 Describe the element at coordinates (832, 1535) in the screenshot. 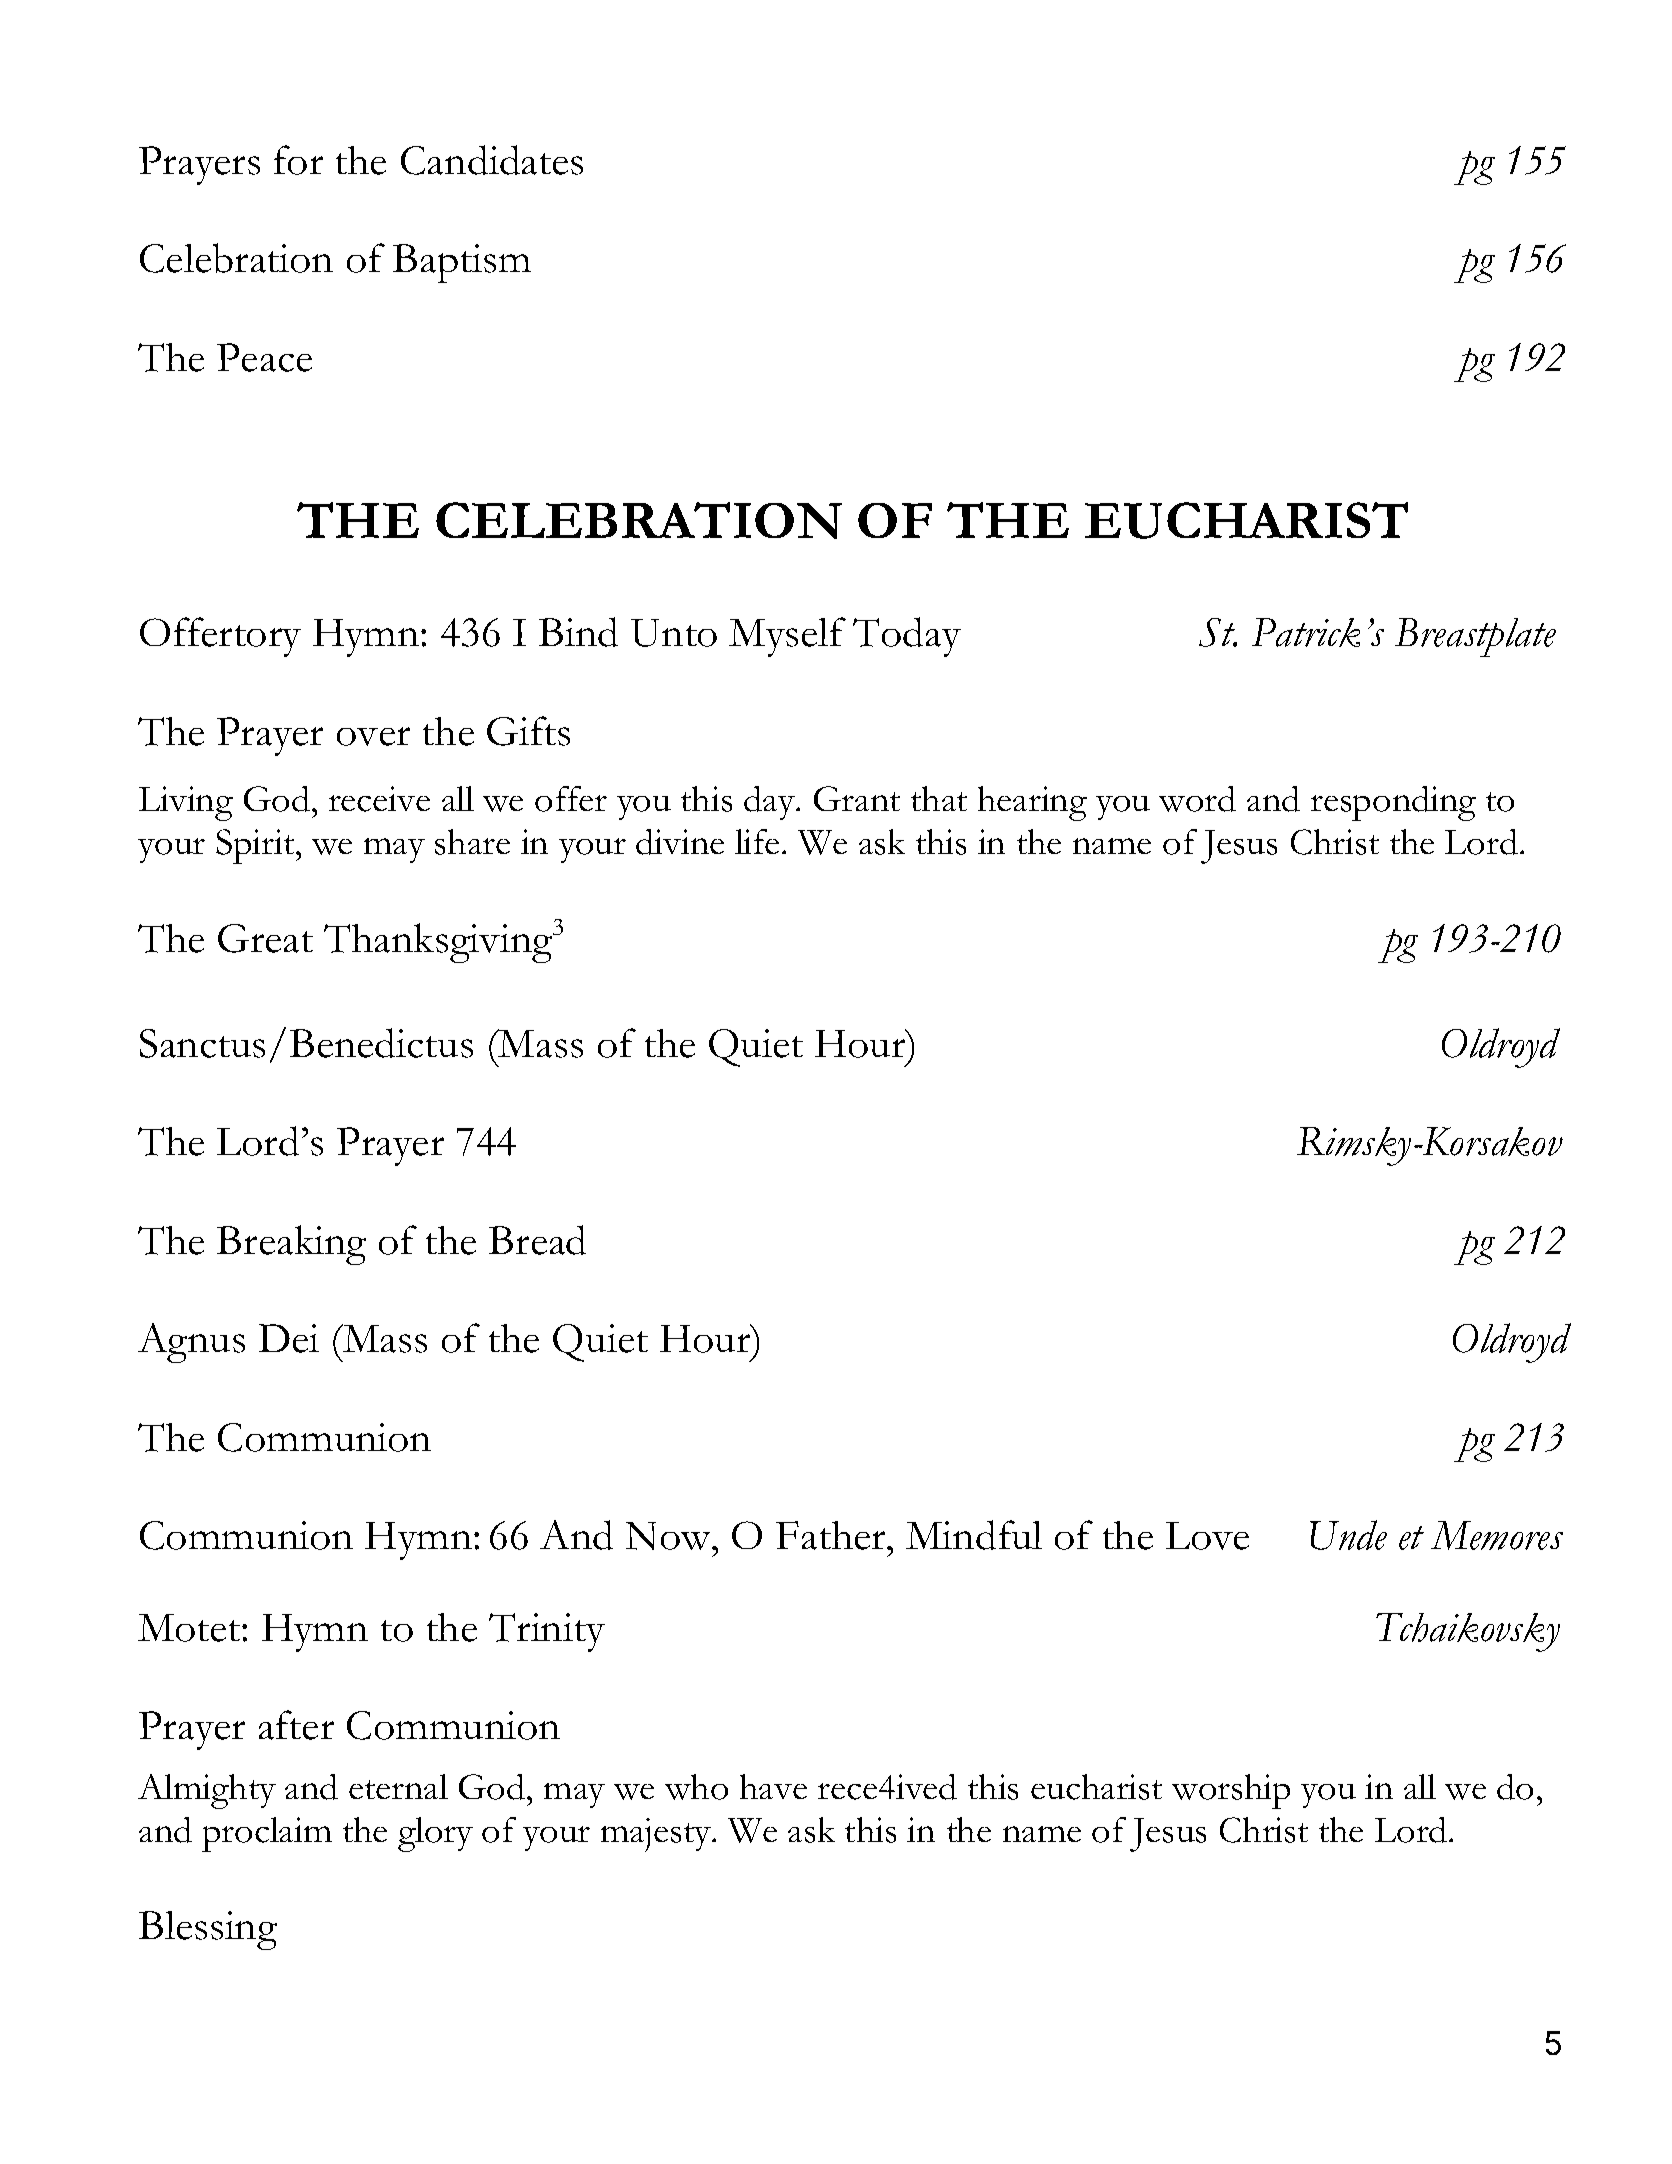

I see `Father` at that location.
